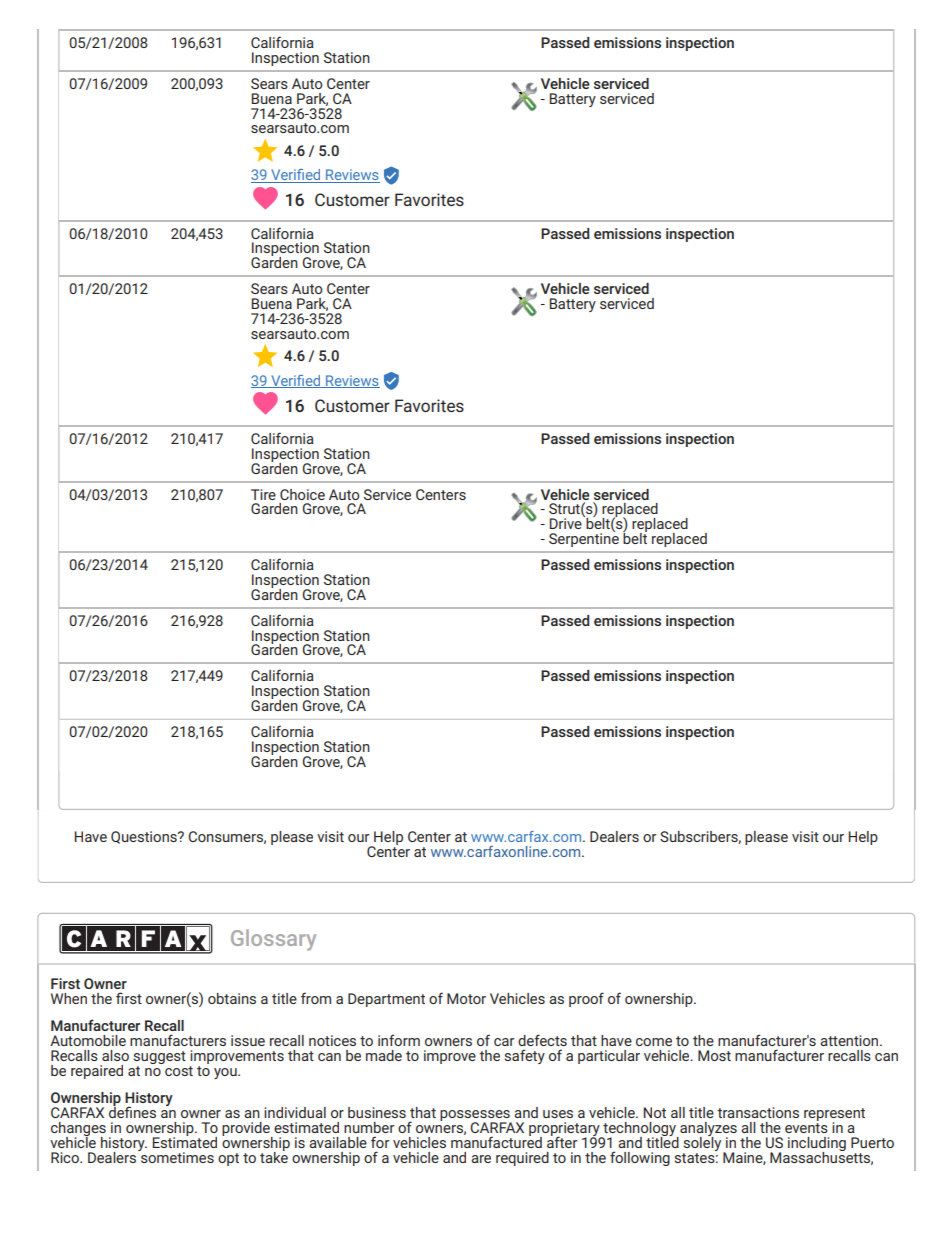  I want to click on manufactured, so click(496, 1141).
